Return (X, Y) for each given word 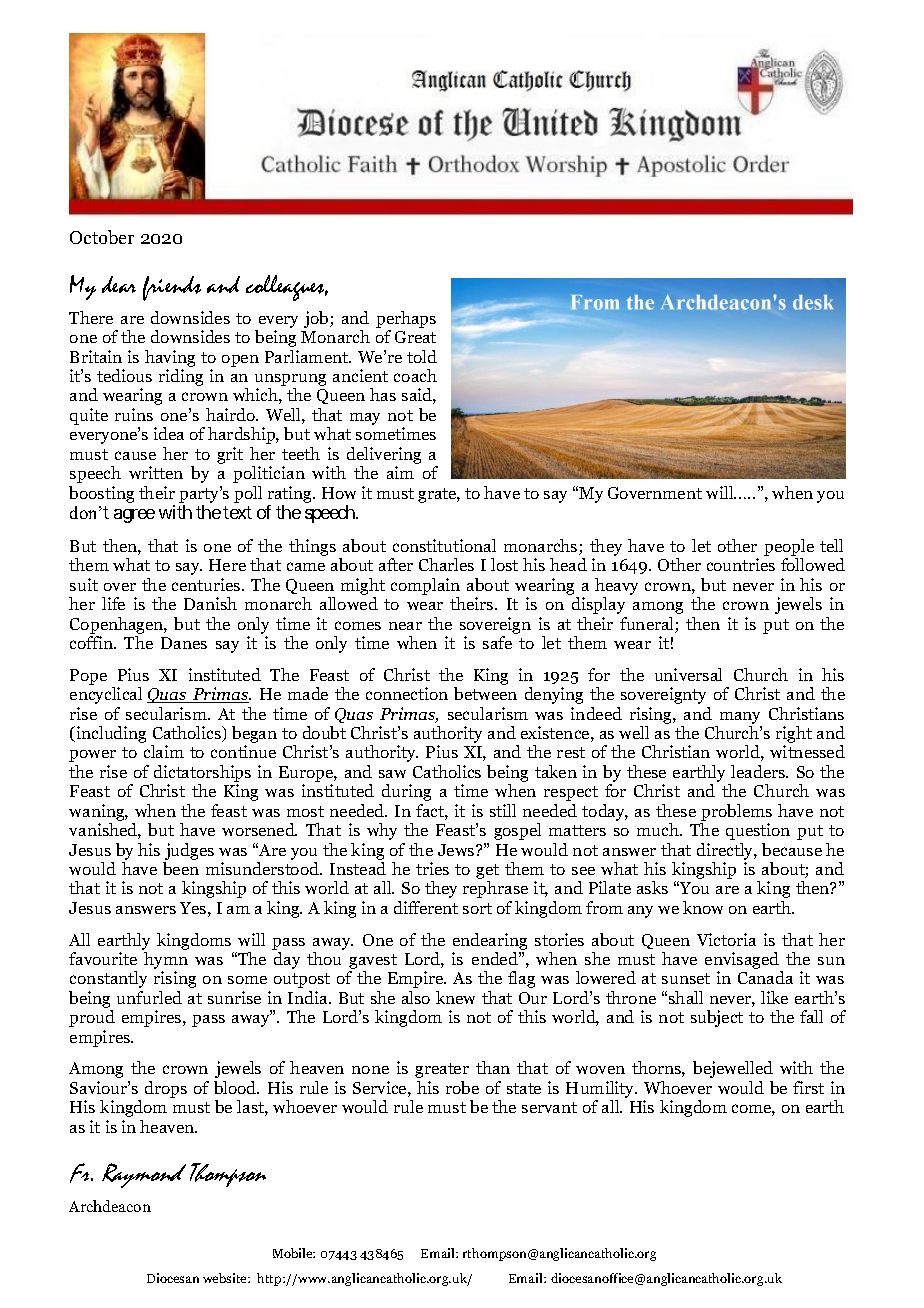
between (485, 693)
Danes (184, 643)
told (422, 356)
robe (462, 1087)
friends (172, 288)
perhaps (406, 319)
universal (688, 674)
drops (166, 1089)
